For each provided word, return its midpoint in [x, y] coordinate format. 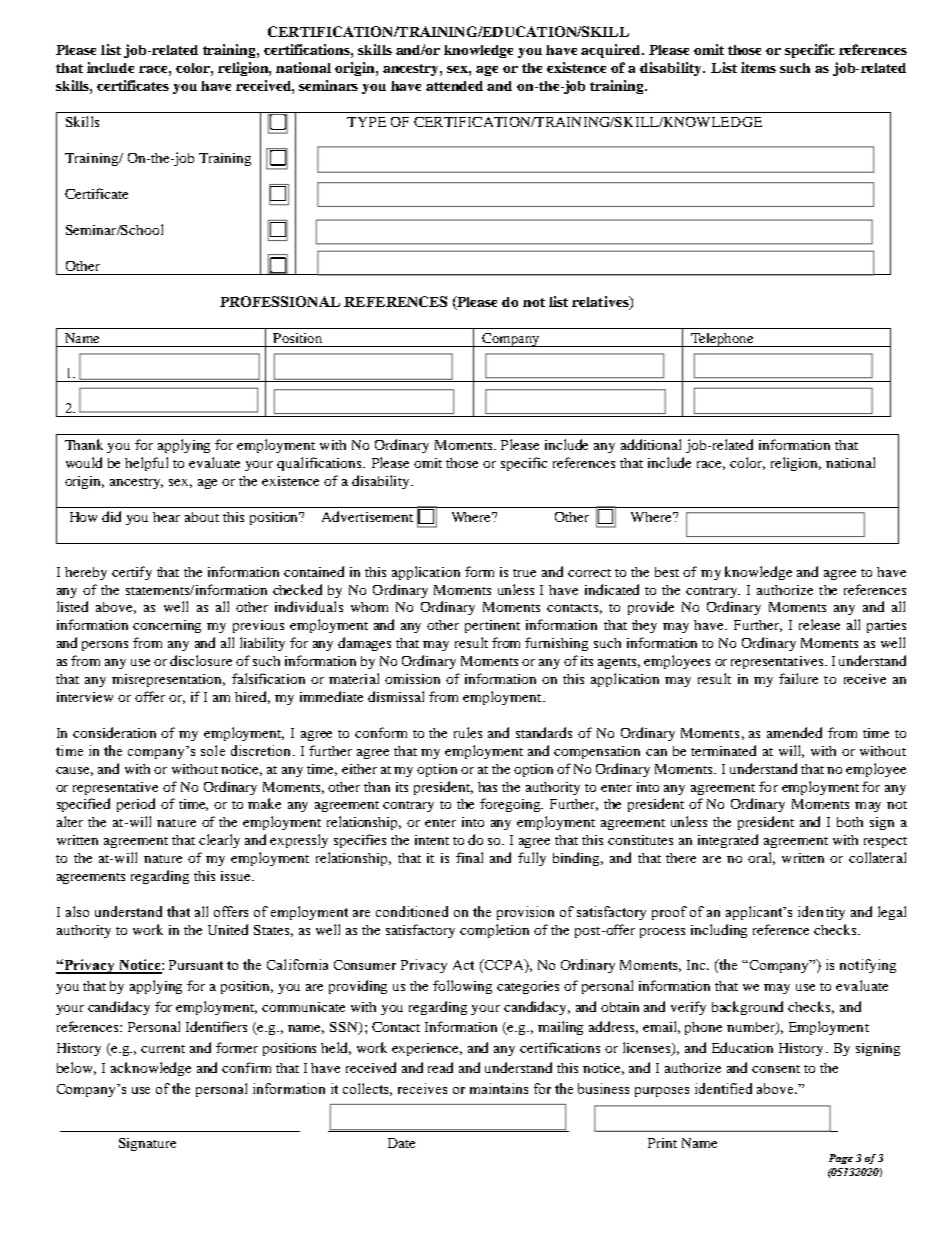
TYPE [366, 122]
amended [794, 732]
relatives [601, 303]
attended [454, 86]
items [758, 67]
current [163, 1049]
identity [821, 913]
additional [651, 444]
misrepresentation [168, 680]
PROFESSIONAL [280, 301]
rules [468, 732]
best [667, 572]
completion [494, 931]
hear [166, 517]
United [228, 929]
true [524, 573]
